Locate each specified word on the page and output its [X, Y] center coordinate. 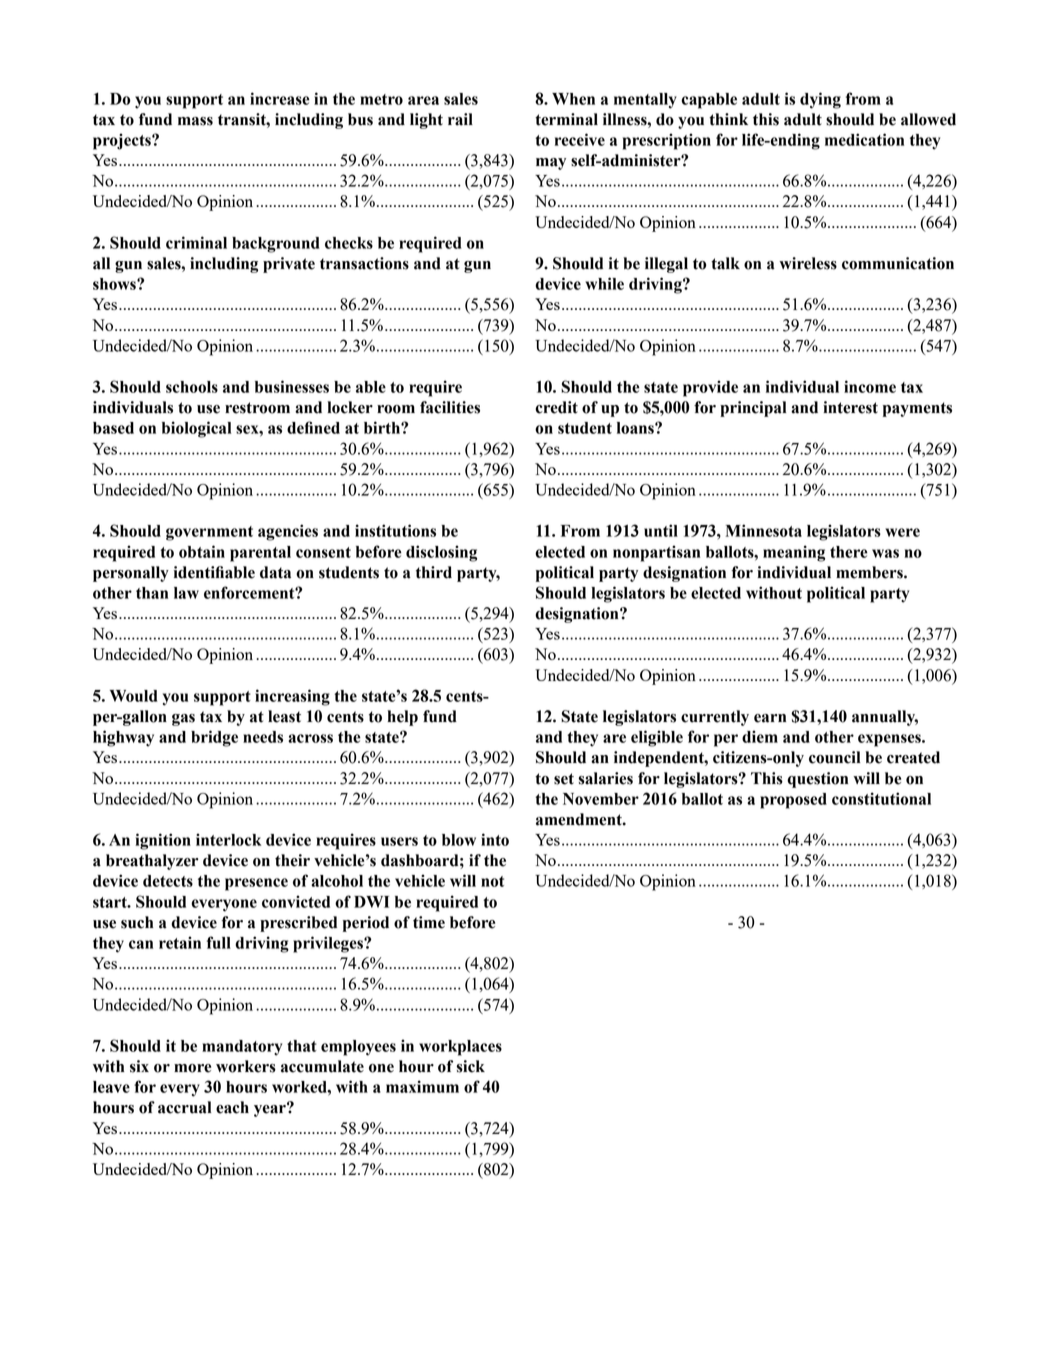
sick [470, 1066]
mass [195, 121]
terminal [566, 119]
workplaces [460, 1048]
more [192, 1068]
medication [864, 139]
